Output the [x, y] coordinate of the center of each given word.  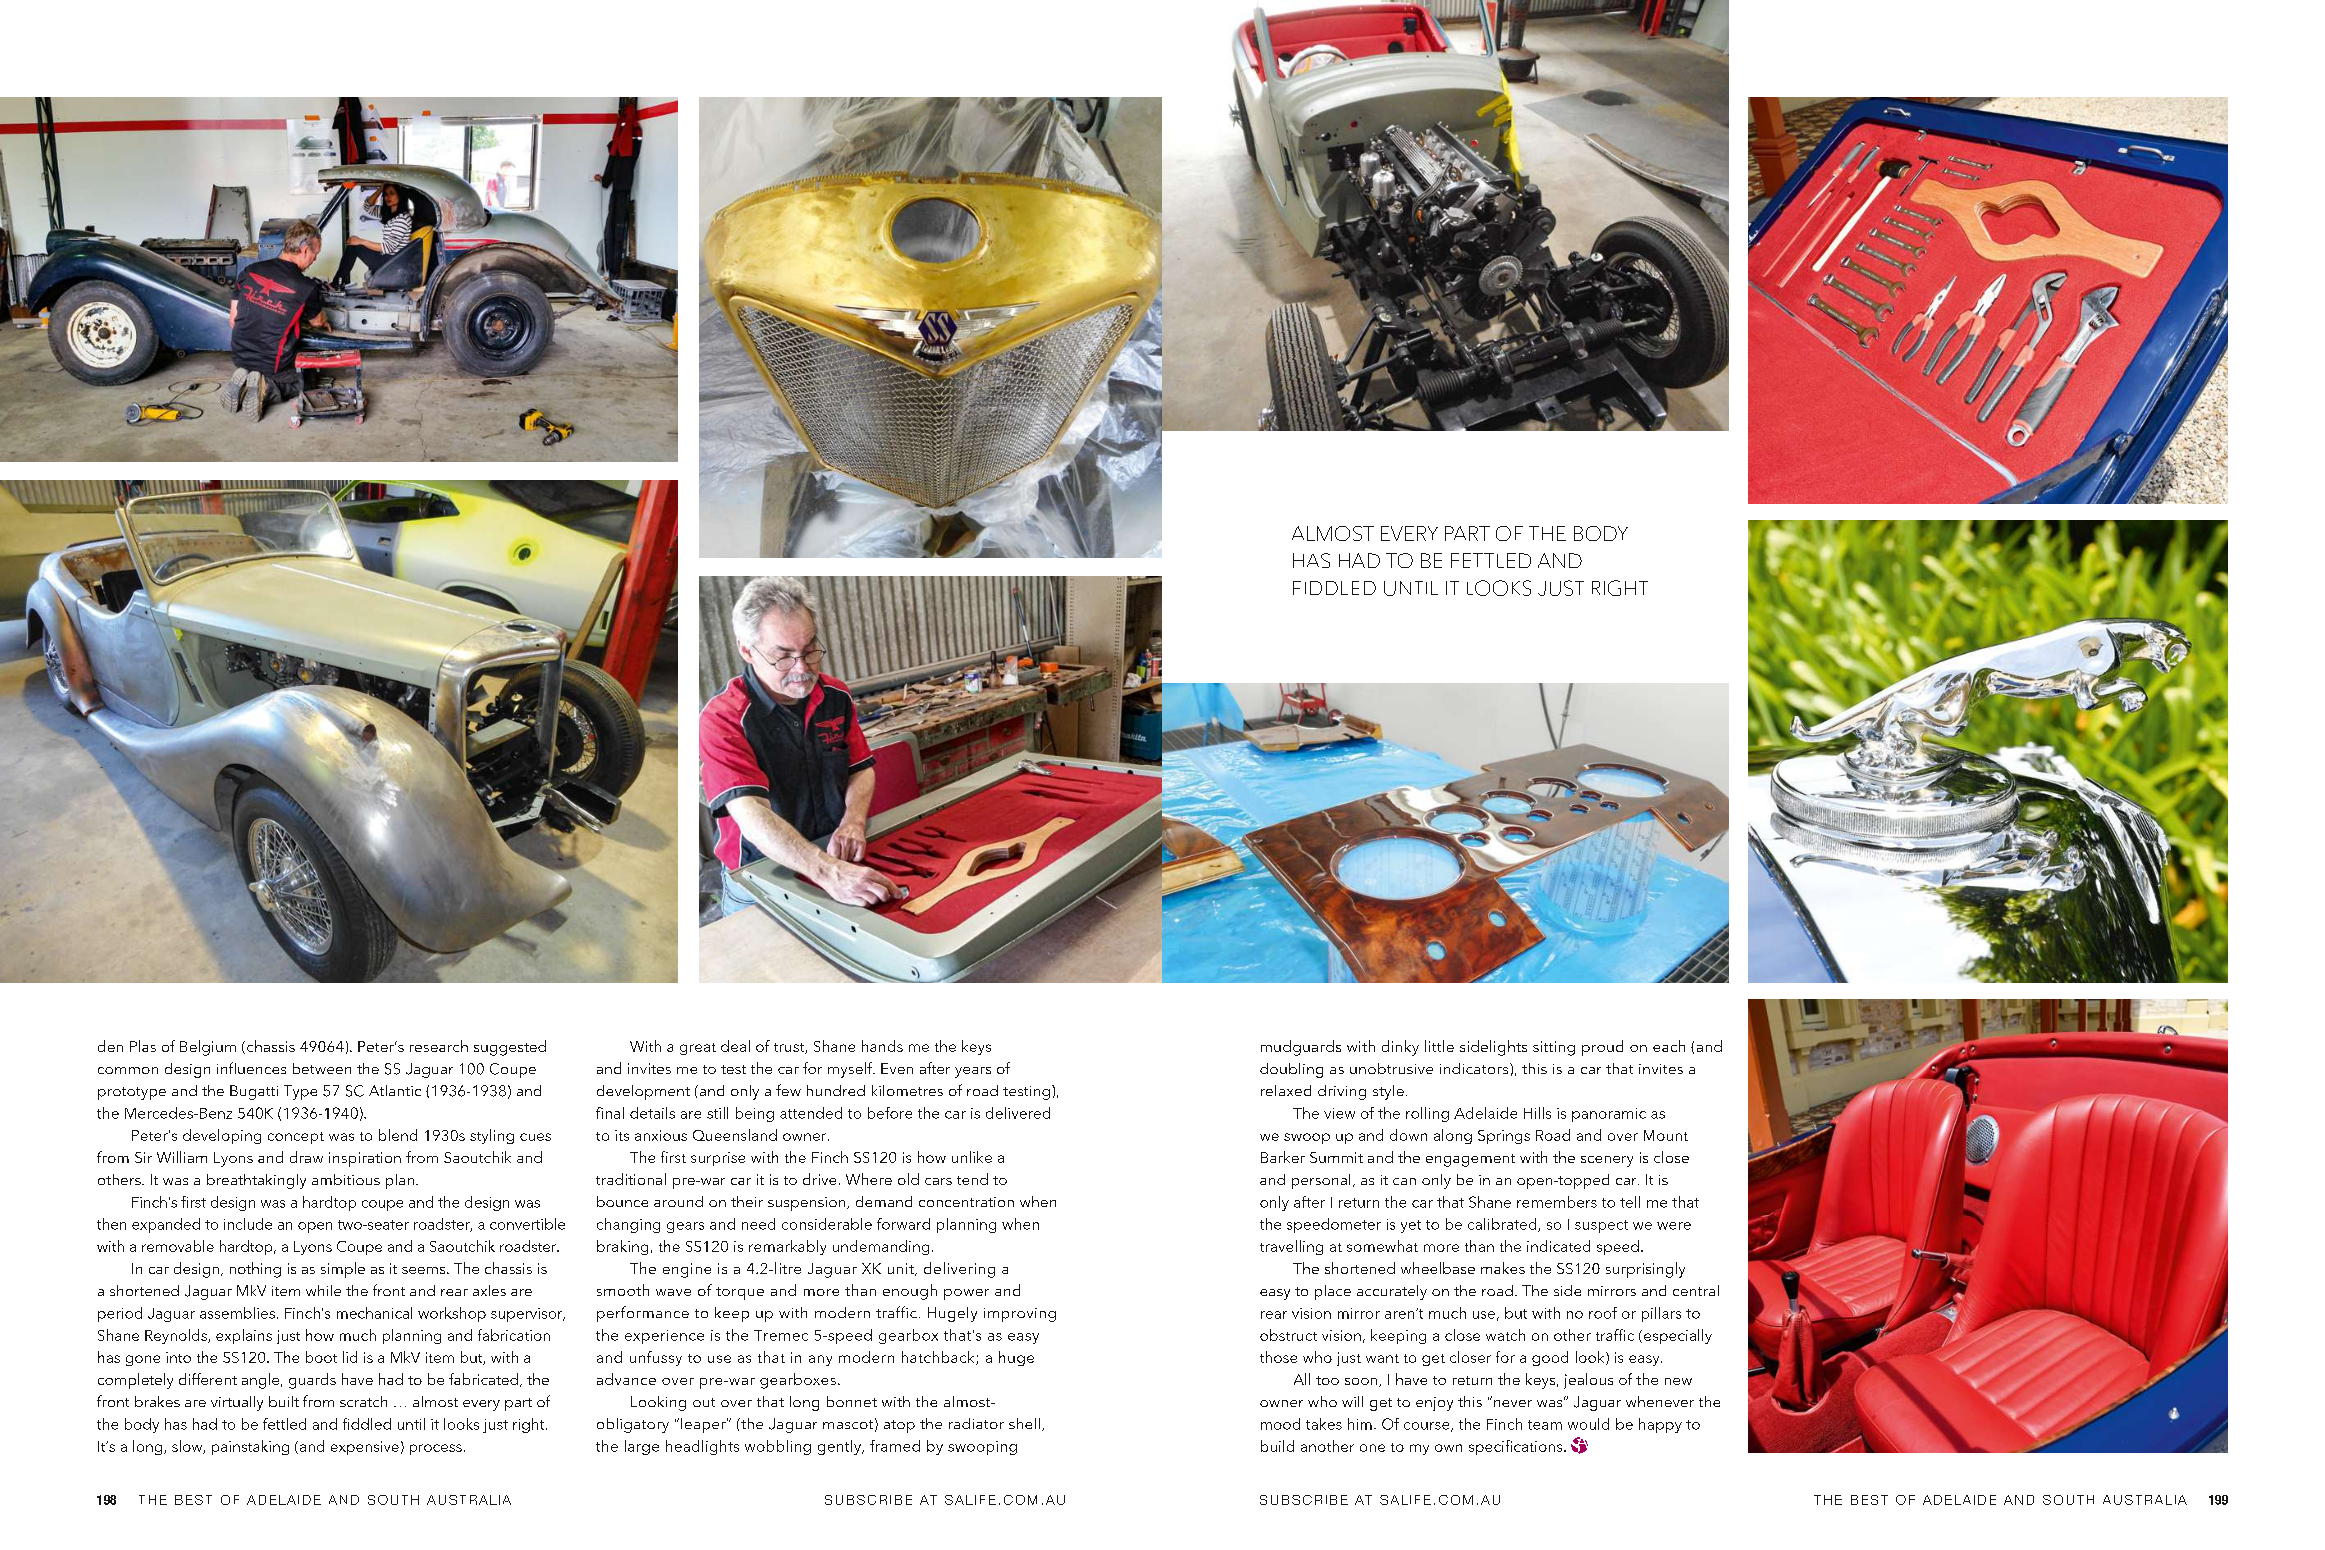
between [322, 1068]
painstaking [250, 1447]
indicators [1475, 1068]
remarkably [787, 1247]
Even [897, 1068]
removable [178, 1246]
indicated [1558, 1246]
